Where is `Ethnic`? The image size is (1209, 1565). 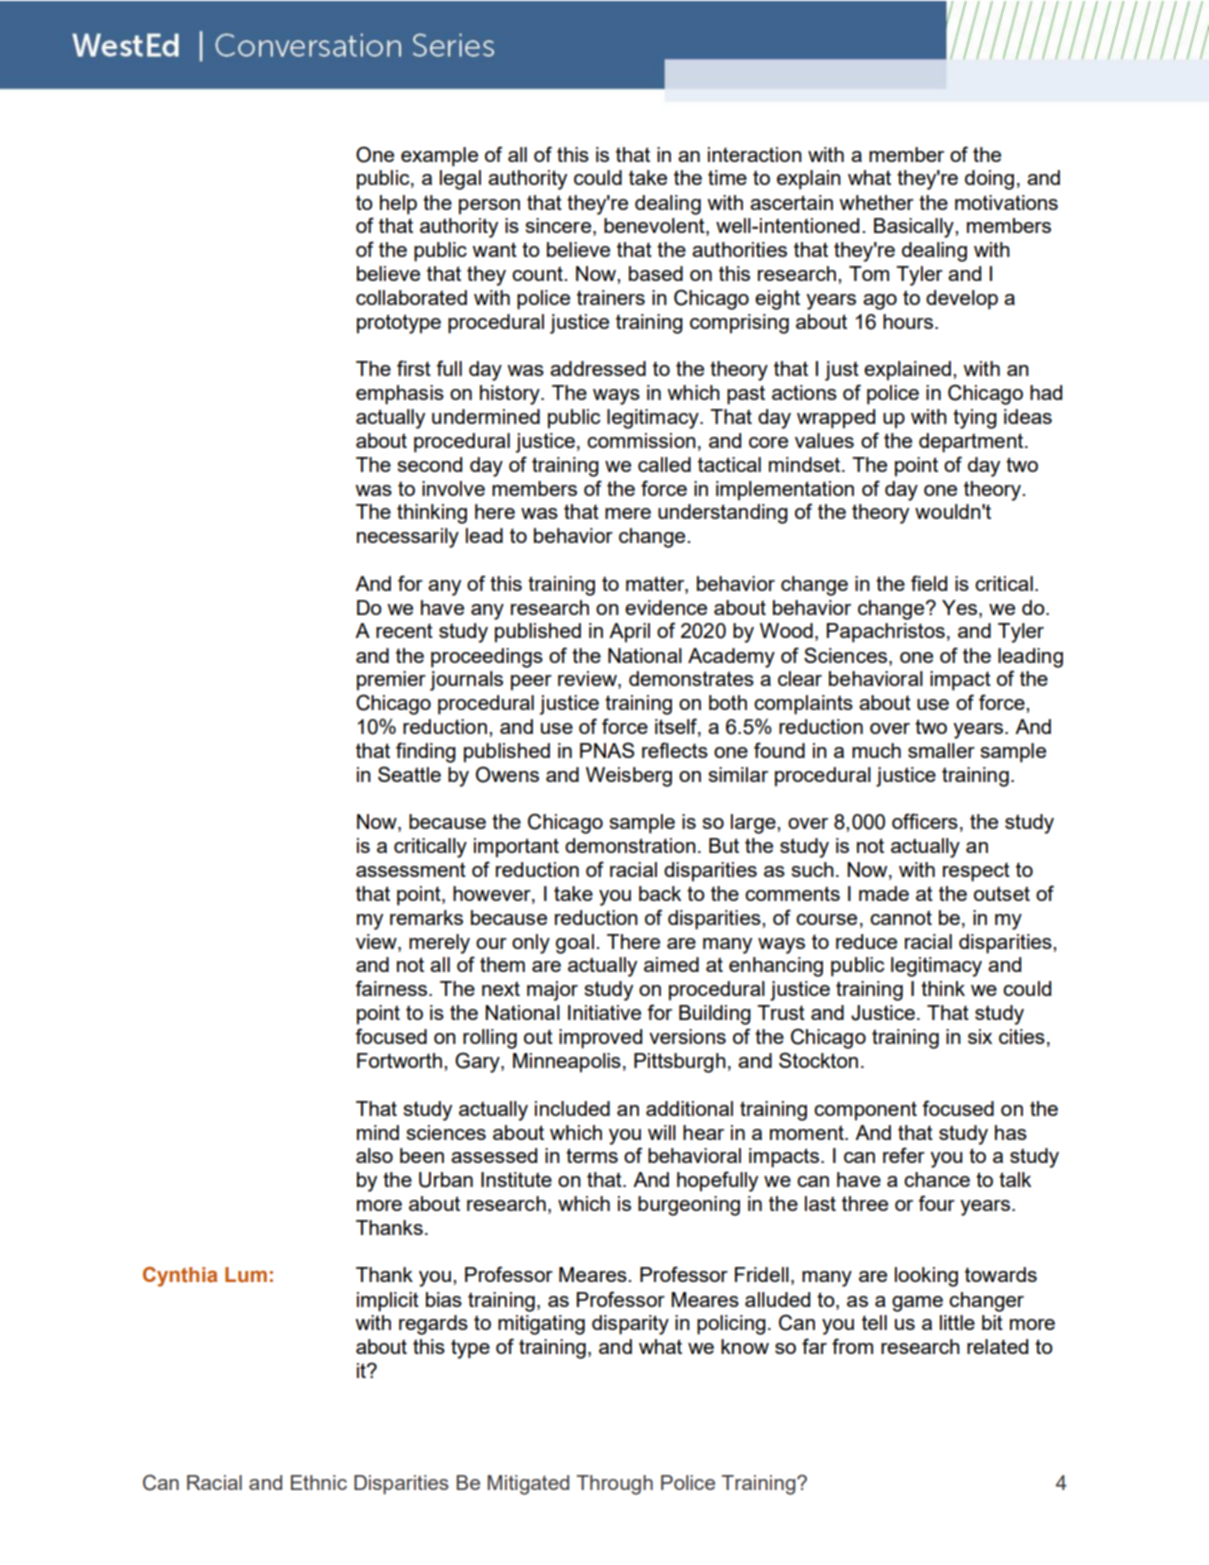 Ethnic is located at coordinates (319, 1482).
